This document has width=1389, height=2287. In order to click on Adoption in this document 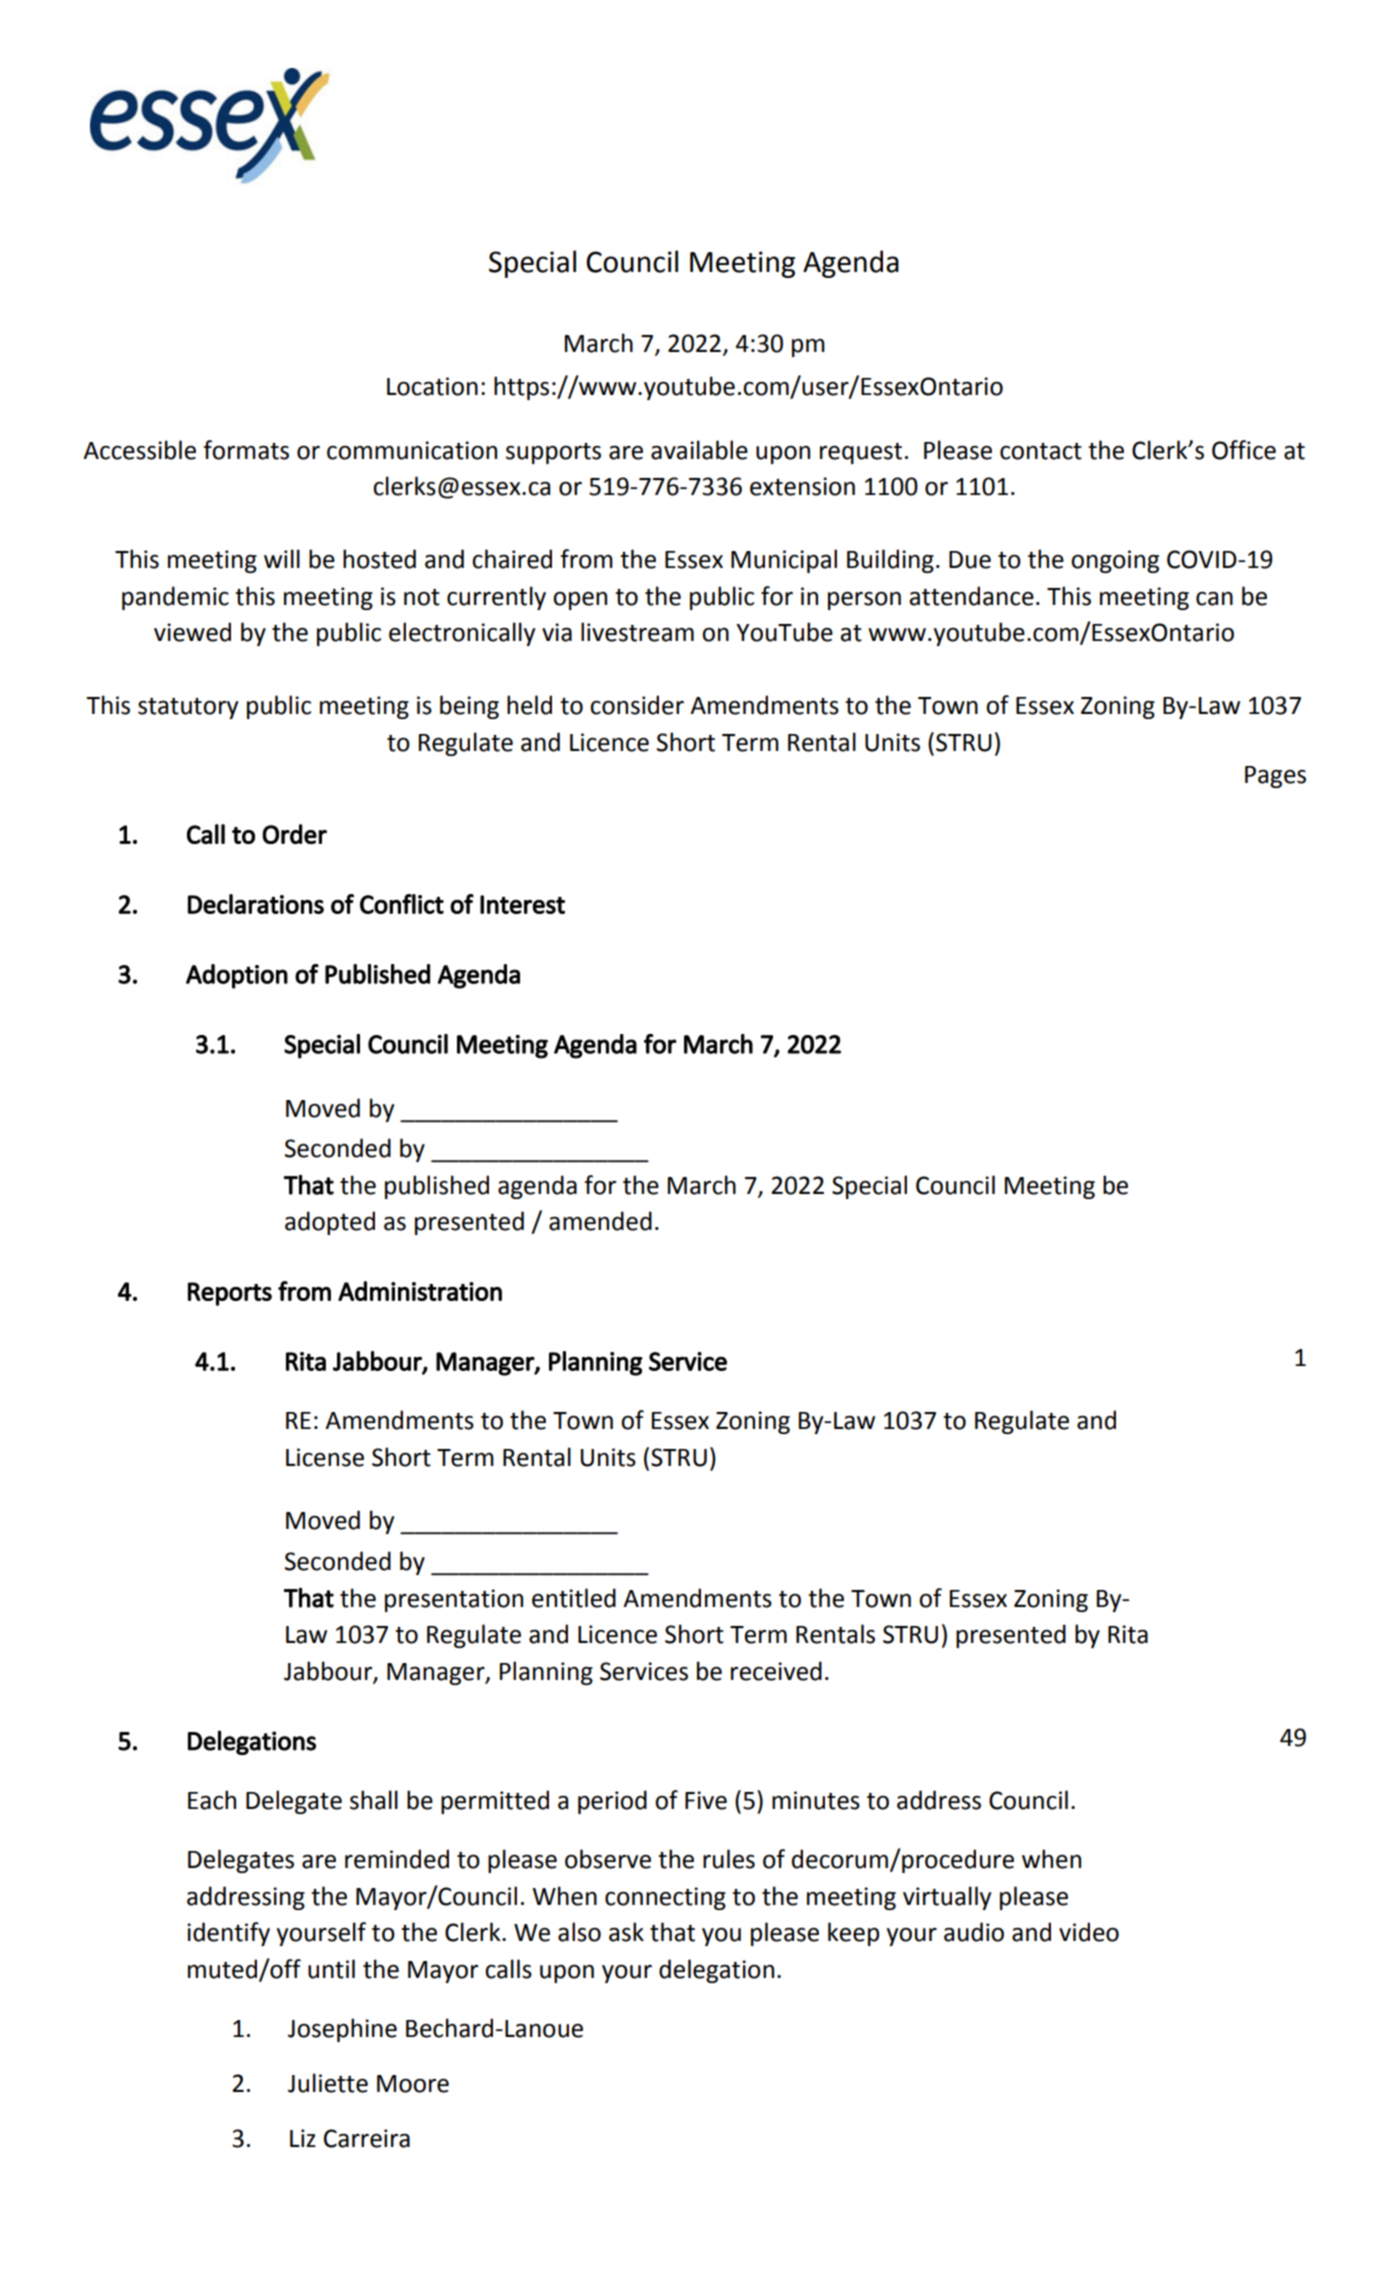, I will do `click(237, 976)`.
